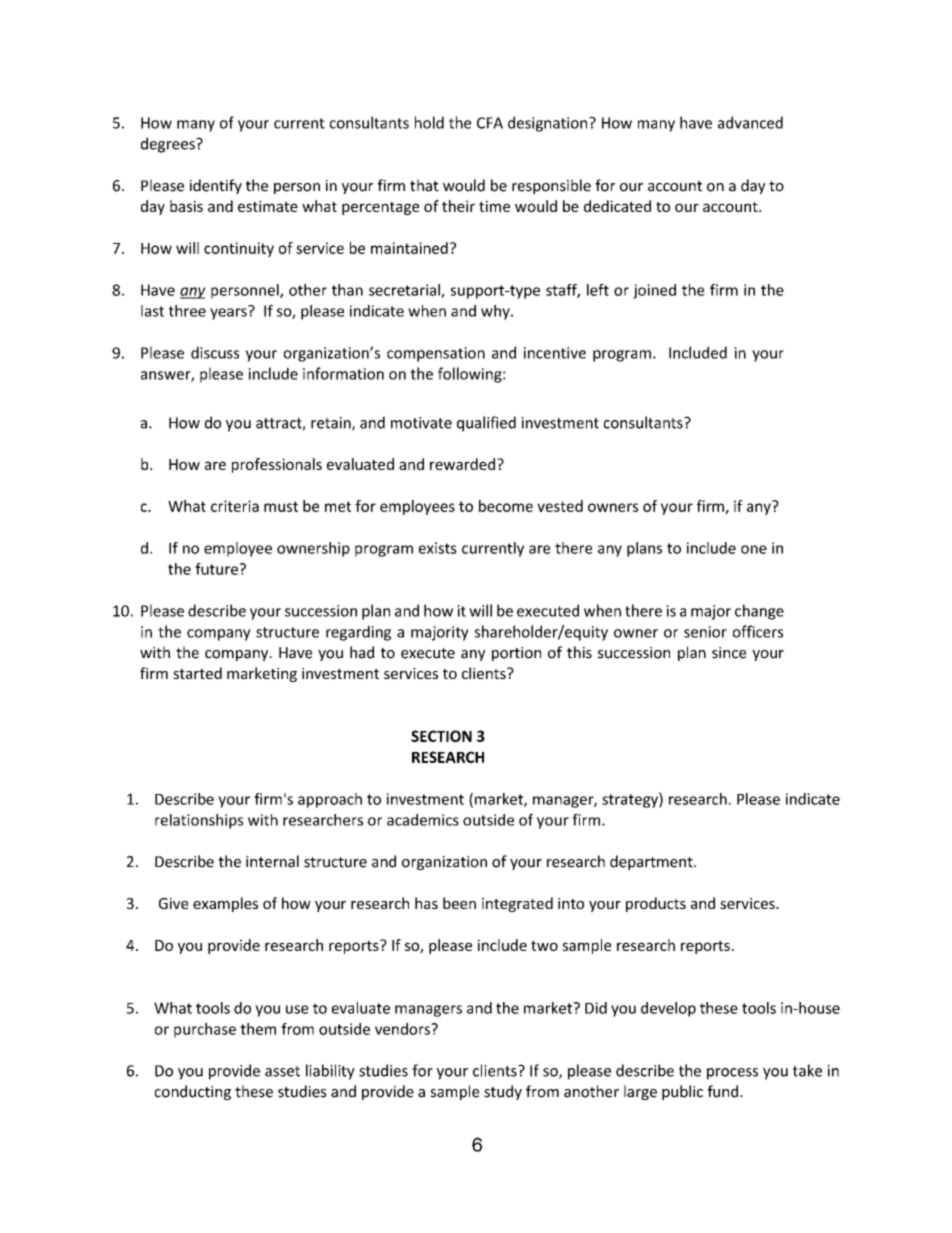 Image resolution: width=952 pixels, height=1233 pixels. What do you see at coordinates (217, 569) in the screenshot?
I see `future` at bounding box center [217, 569].
